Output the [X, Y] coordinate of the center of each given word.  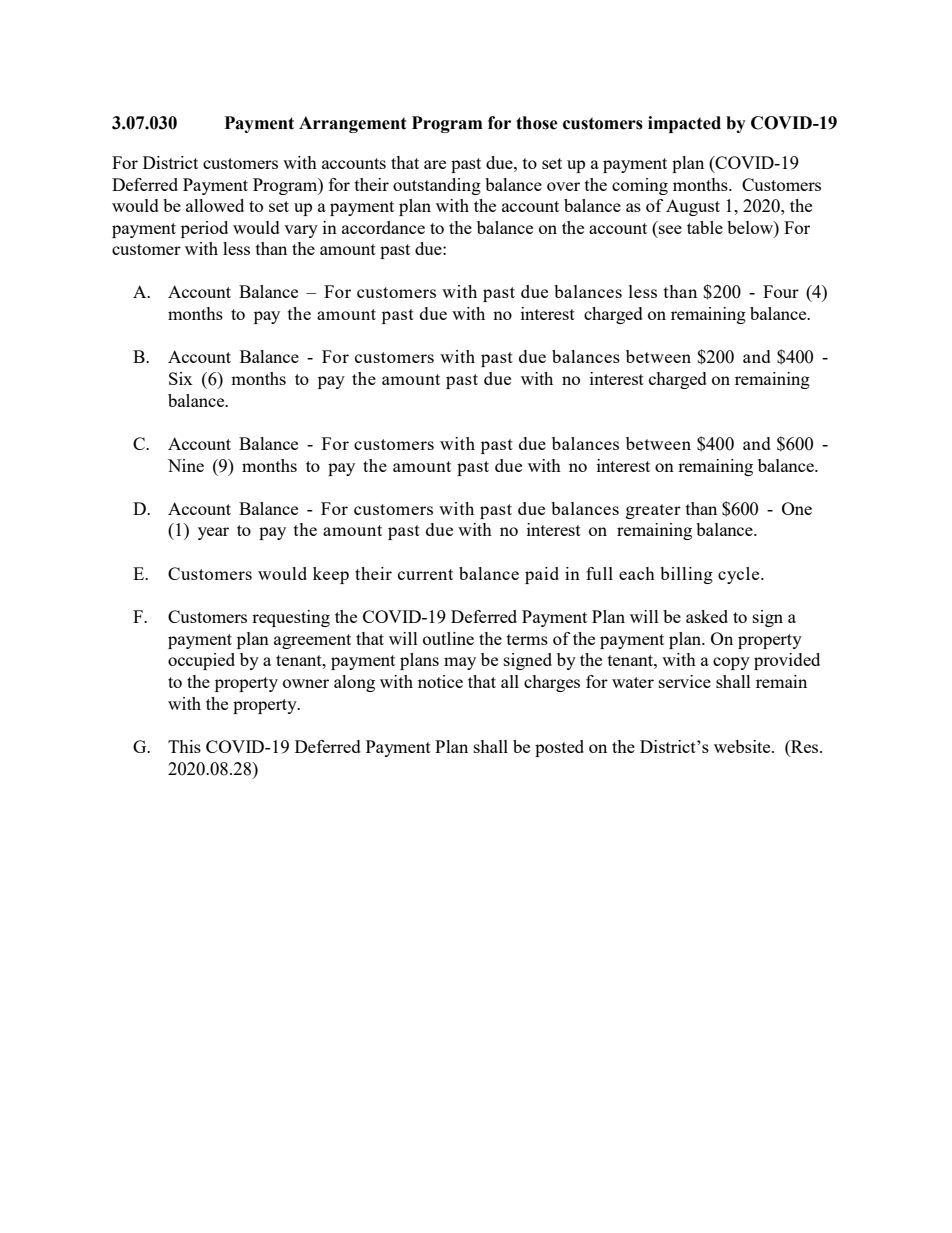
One [797, 508]
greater [653, 511]
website [743, 746]
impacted [684, 124]
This [184, 746]
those [537, 123]
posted [559, 748]
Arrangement [353, 124]
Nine [186, 465]
